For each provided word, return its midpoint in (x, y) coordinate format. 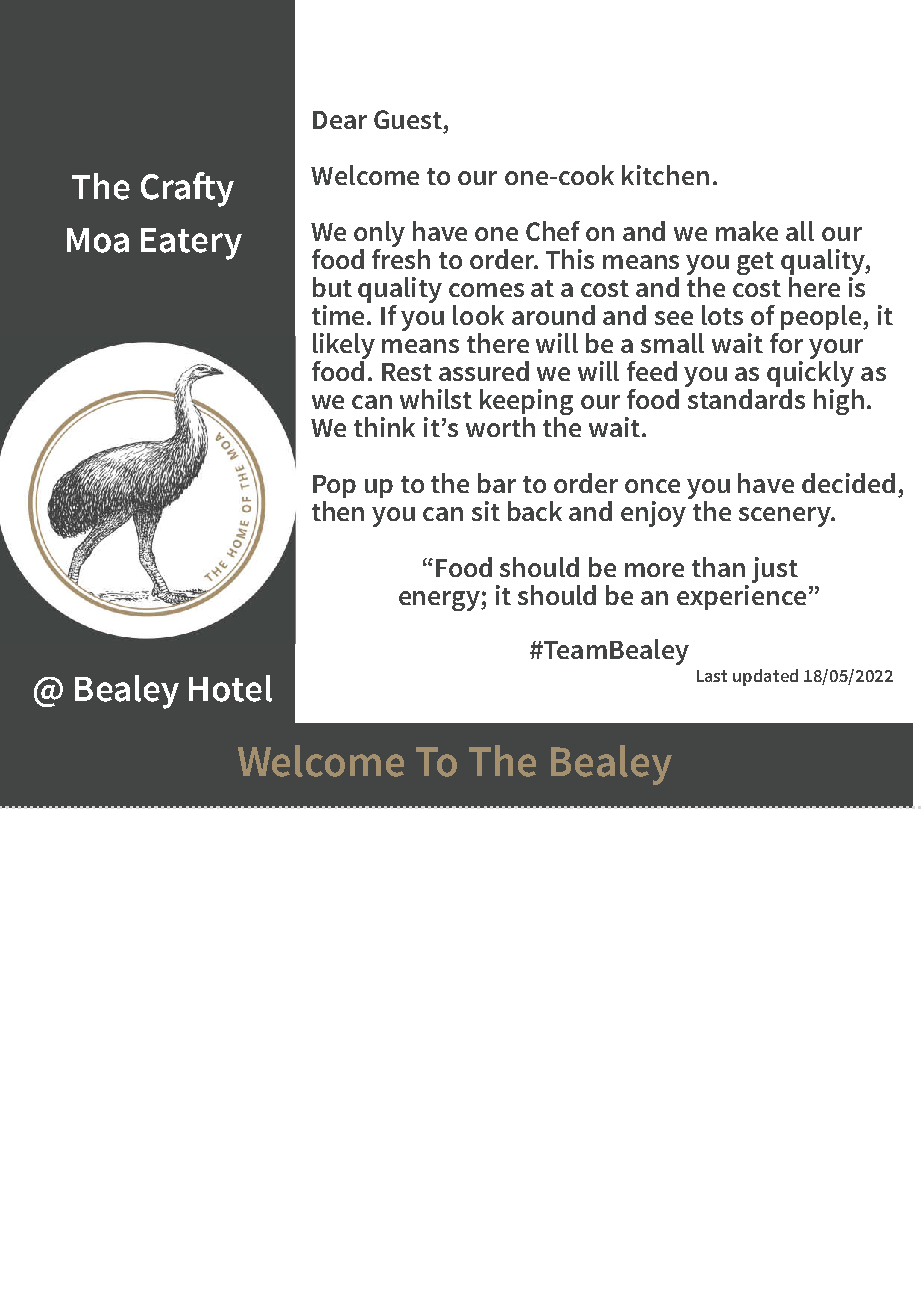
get (755, 263)
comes (486, 290)
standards (745, 397)
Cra (165, 187)
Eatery (191, 244)
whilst (436, 399)
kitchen (665, 175)
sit (486, 511)
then (338, 511)
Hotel (230, 688)
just (775, 570)
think (384, 427)
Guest (408, 119)
